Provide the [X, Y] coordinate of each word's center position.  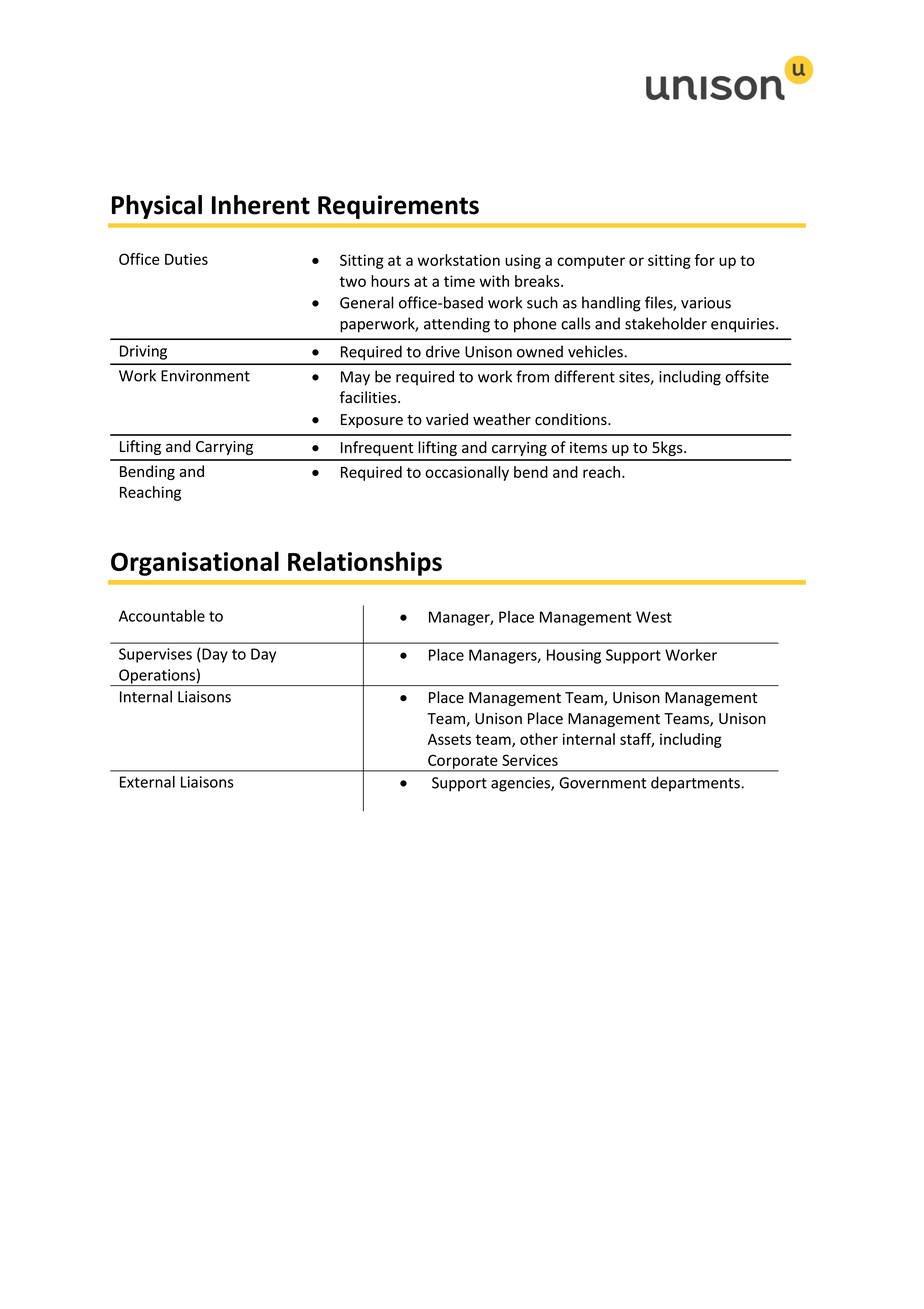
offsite [747, 376]
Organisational [195, 563]
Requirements [398, 207]
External [147, 782]
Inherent [261, 205]
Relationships [365, 563]
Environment [205, 376]
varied [447, 419]
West [654, 617]
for [705, 260]
